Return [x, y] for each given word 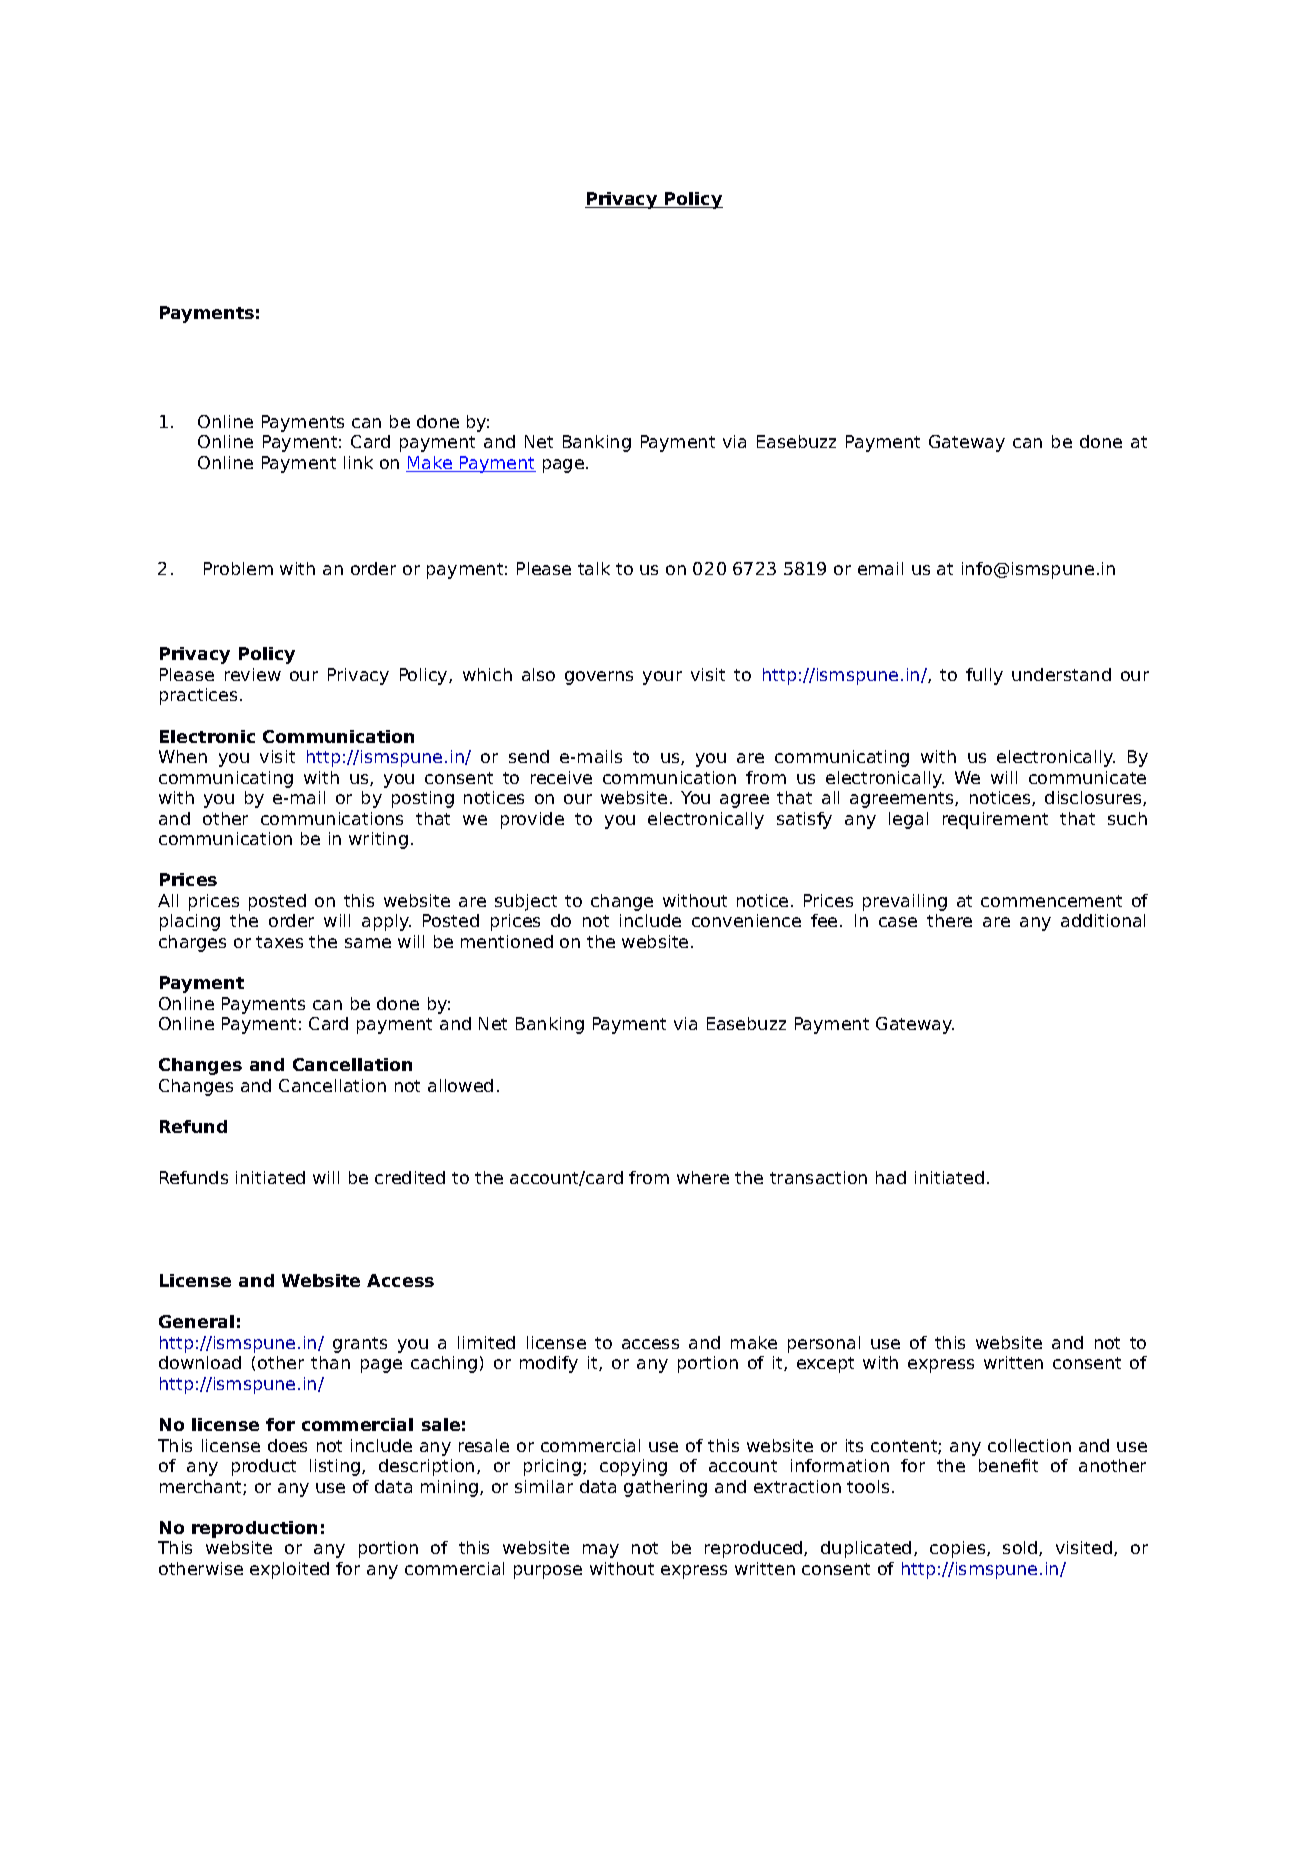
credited [410, 1177]
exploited [289, 1570]
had [891, 1177]
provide [532, 820]
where [703, 1177]
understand [1061, 674]
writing [378, 840]
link [358, 462]
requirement [995, 820]
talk [594, 568]
